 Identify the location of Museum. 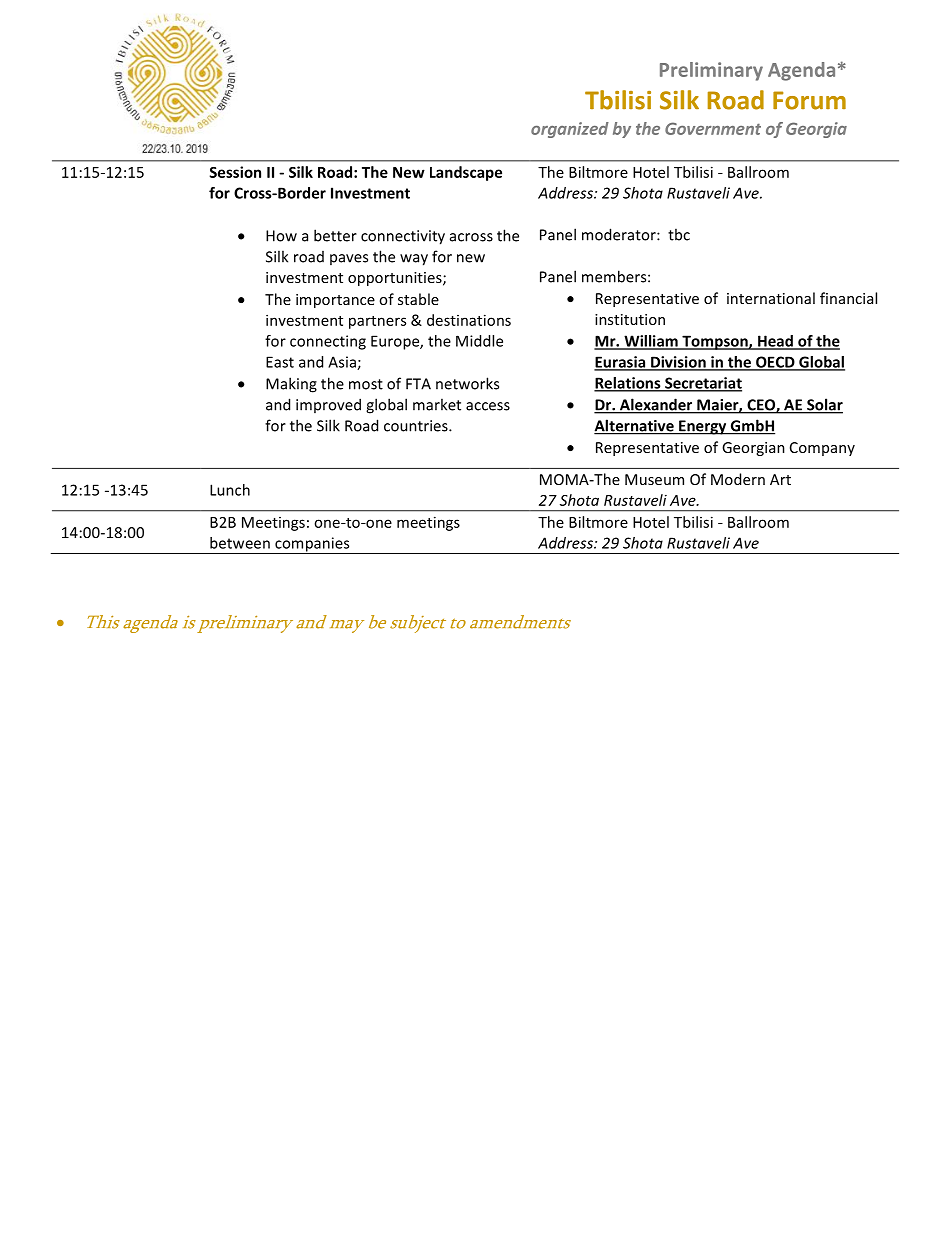
(654, 479).
